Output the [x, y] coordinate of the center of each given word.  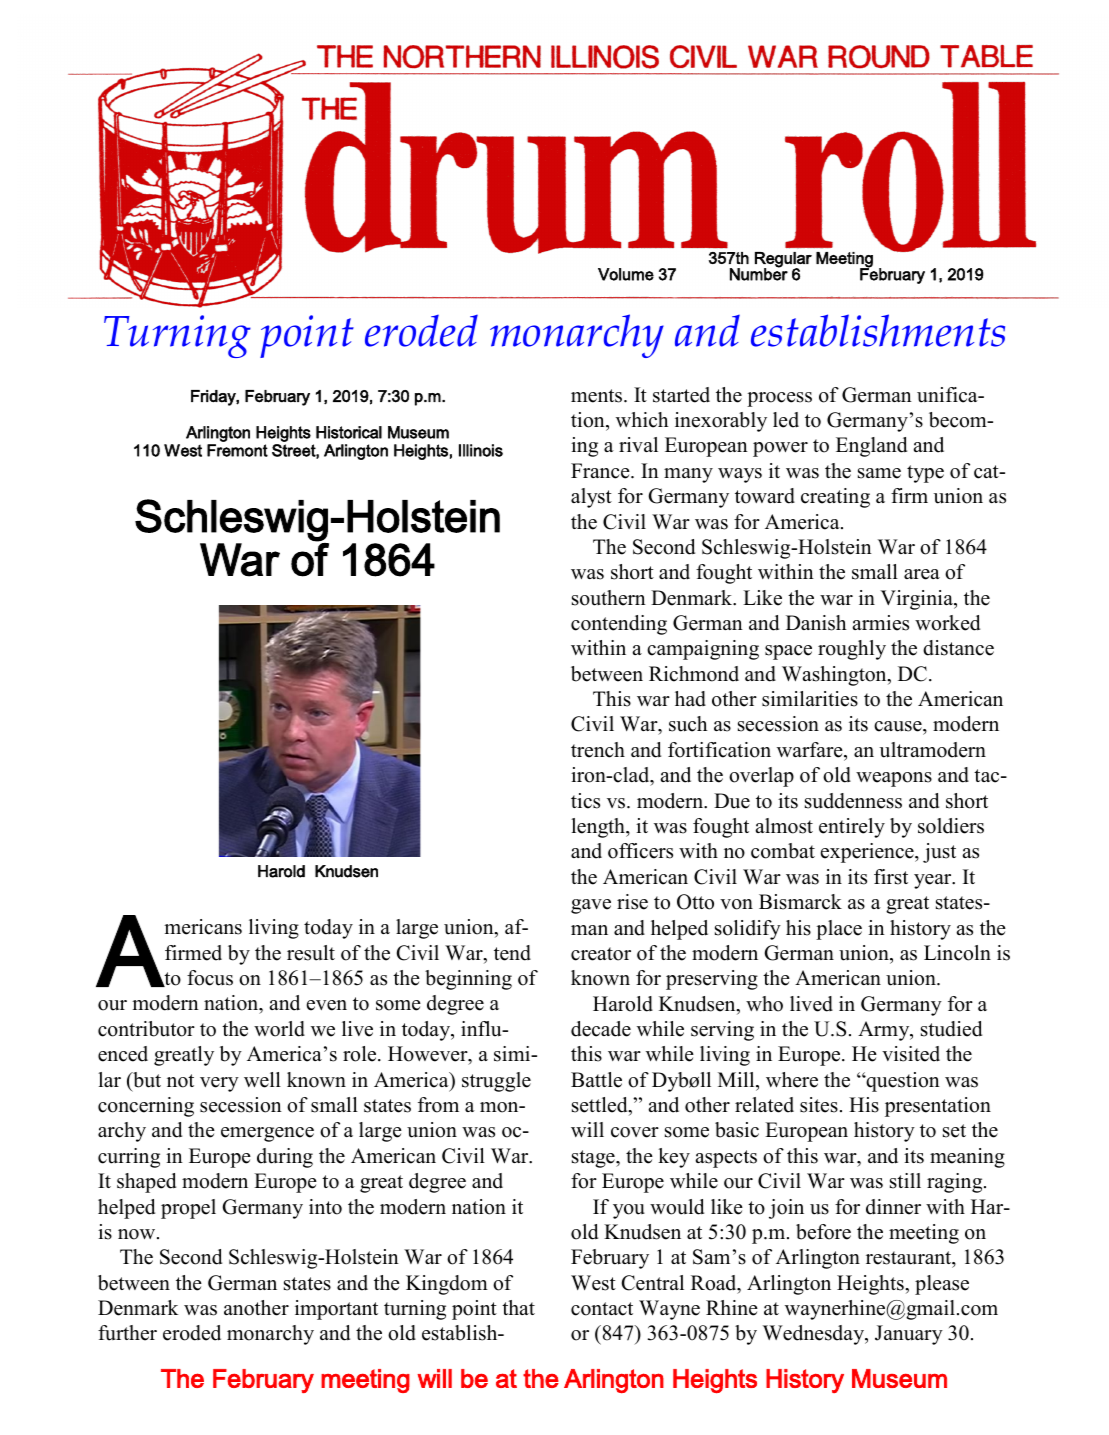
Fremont [237, 450]
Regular [783, 261]
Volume [626, 274]
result [311, 953]
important [336, 1310]
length [599, 828]
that [518, 1307]
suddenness [853, 801]
